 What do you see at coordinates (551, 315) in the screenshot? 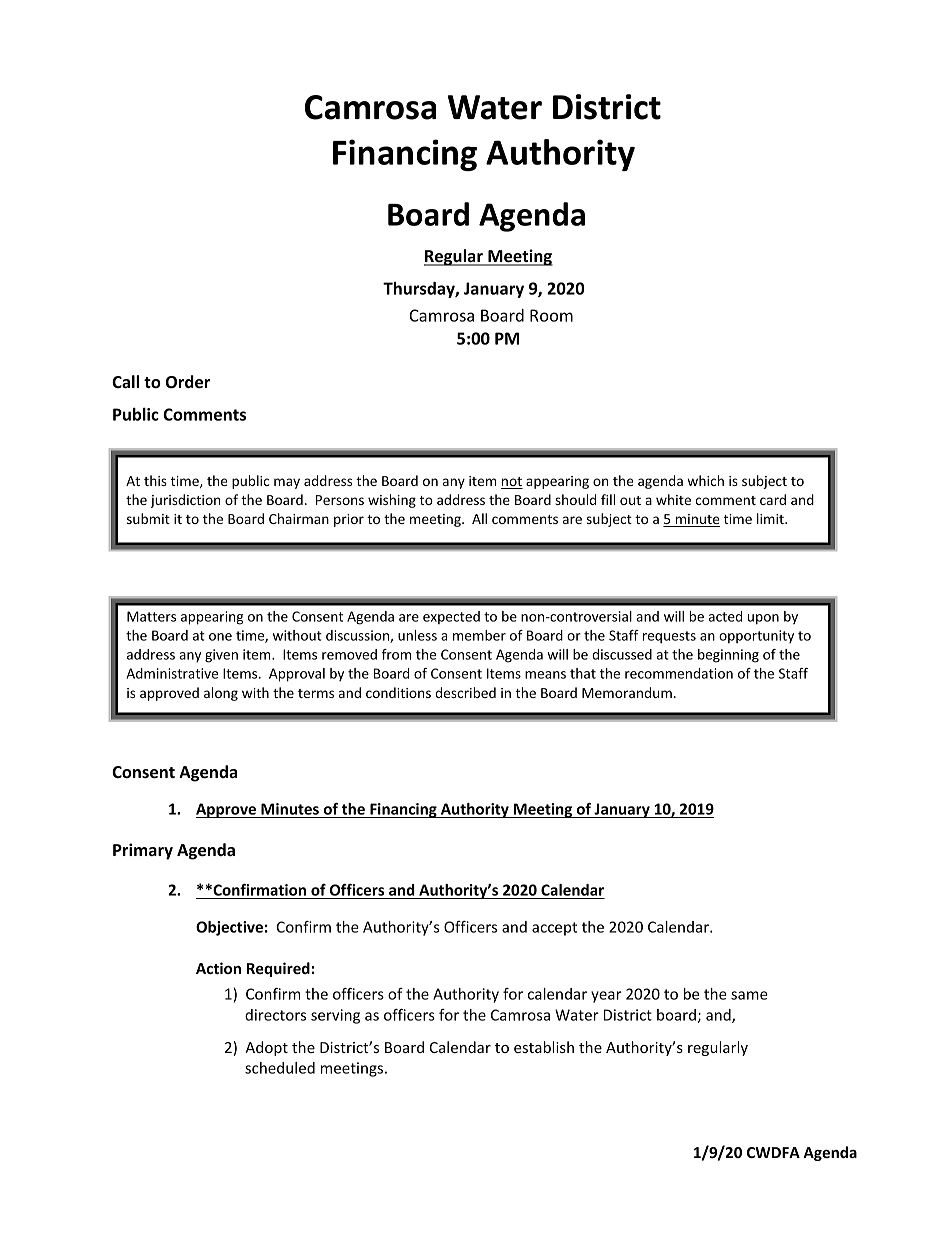
I see `Room` at bounding box center [551, 315].
